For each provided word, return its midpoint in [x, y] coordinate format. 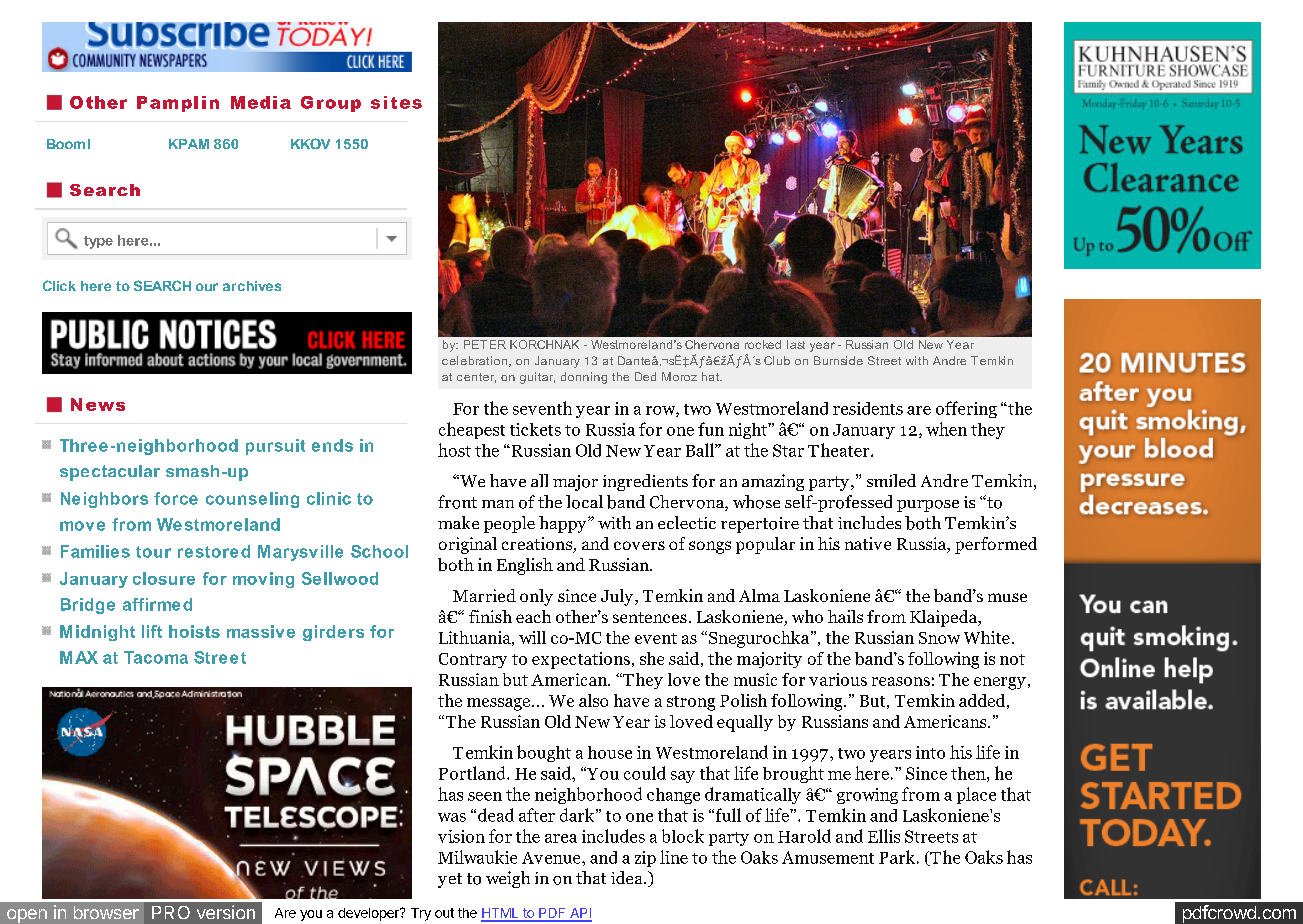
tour [153, 552]
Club [777, 360]
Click [59, 285]
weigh [508, 879]
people [509, 524]
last [796, 344]
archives [252, 286]
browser [106, 912]
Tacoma [156, 657]
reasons [901, 681]
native [868, 543]
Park [897, 857]
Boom [66, 144]
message [498, 704]
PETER [485, 344]
